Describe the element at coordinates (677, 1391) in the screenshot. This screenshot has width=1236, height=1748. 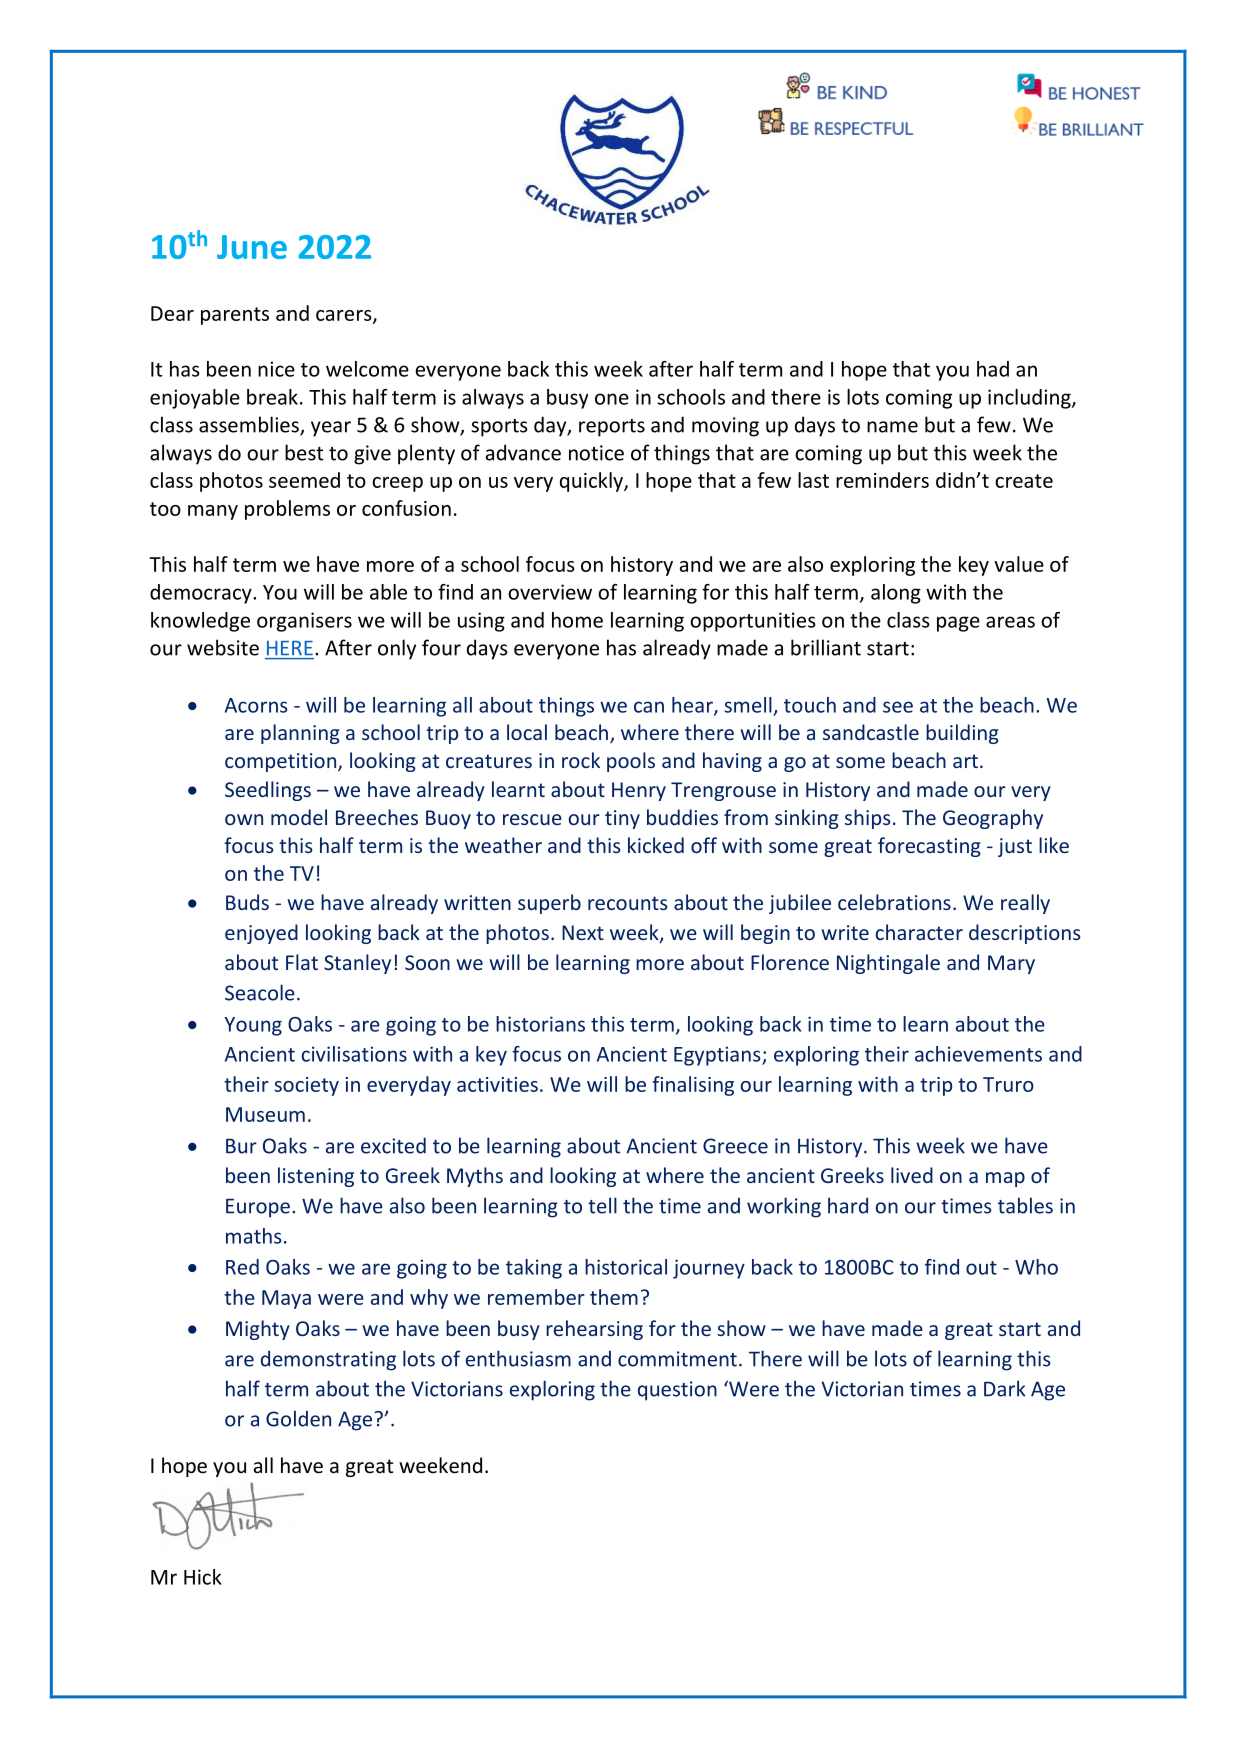
I see `question` at that location.
